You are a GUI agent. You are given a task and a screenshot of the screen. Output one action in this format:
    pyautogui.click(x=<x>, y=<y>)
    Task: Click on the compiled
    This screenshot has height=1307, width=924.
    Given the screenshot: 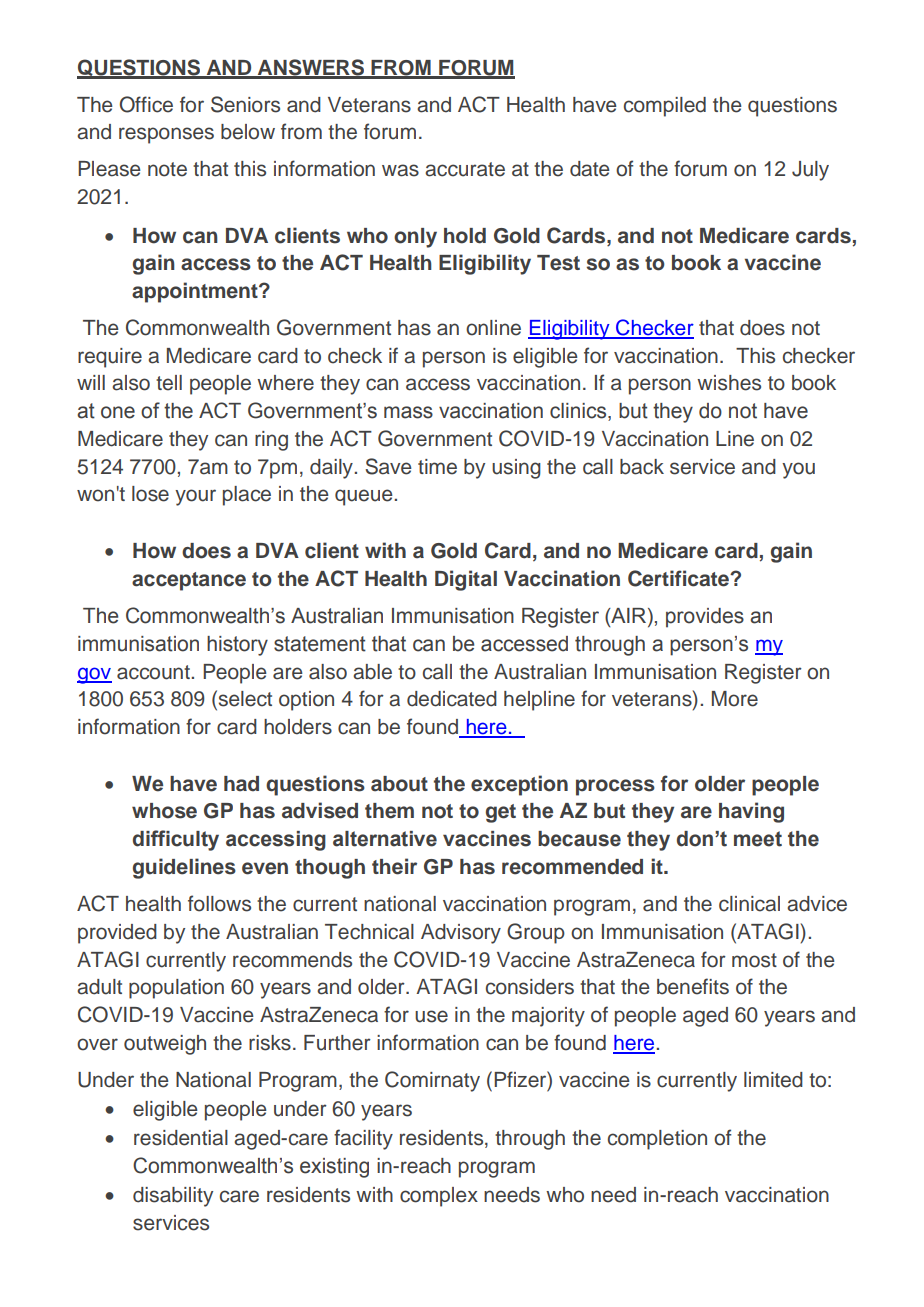 What is the action you would take?
    pyautogui.click(x=665, y=107)
